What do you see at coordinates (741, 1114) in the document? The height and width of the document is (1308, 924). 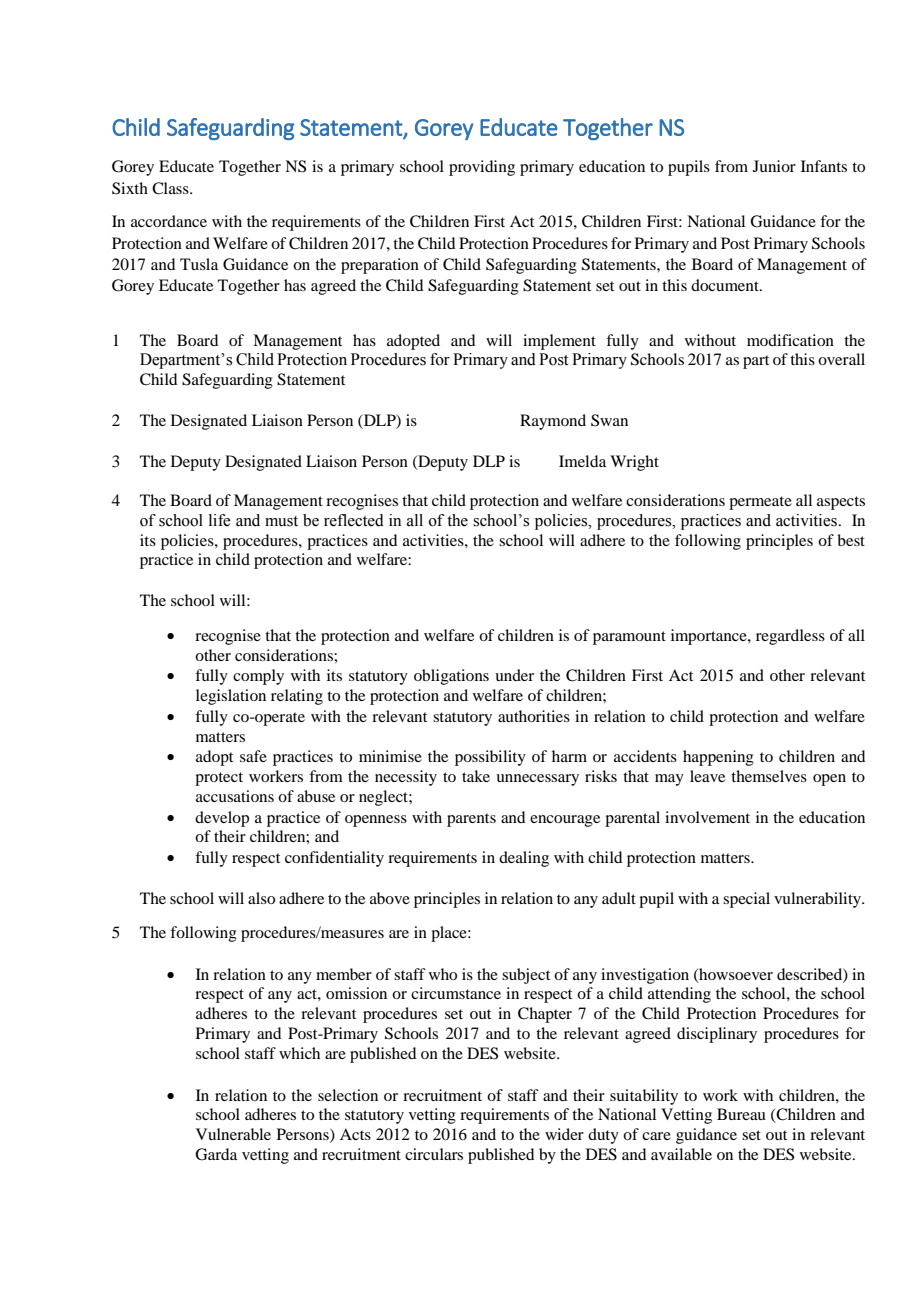 I see `Bureau` at bounding box center [741, 1114].
